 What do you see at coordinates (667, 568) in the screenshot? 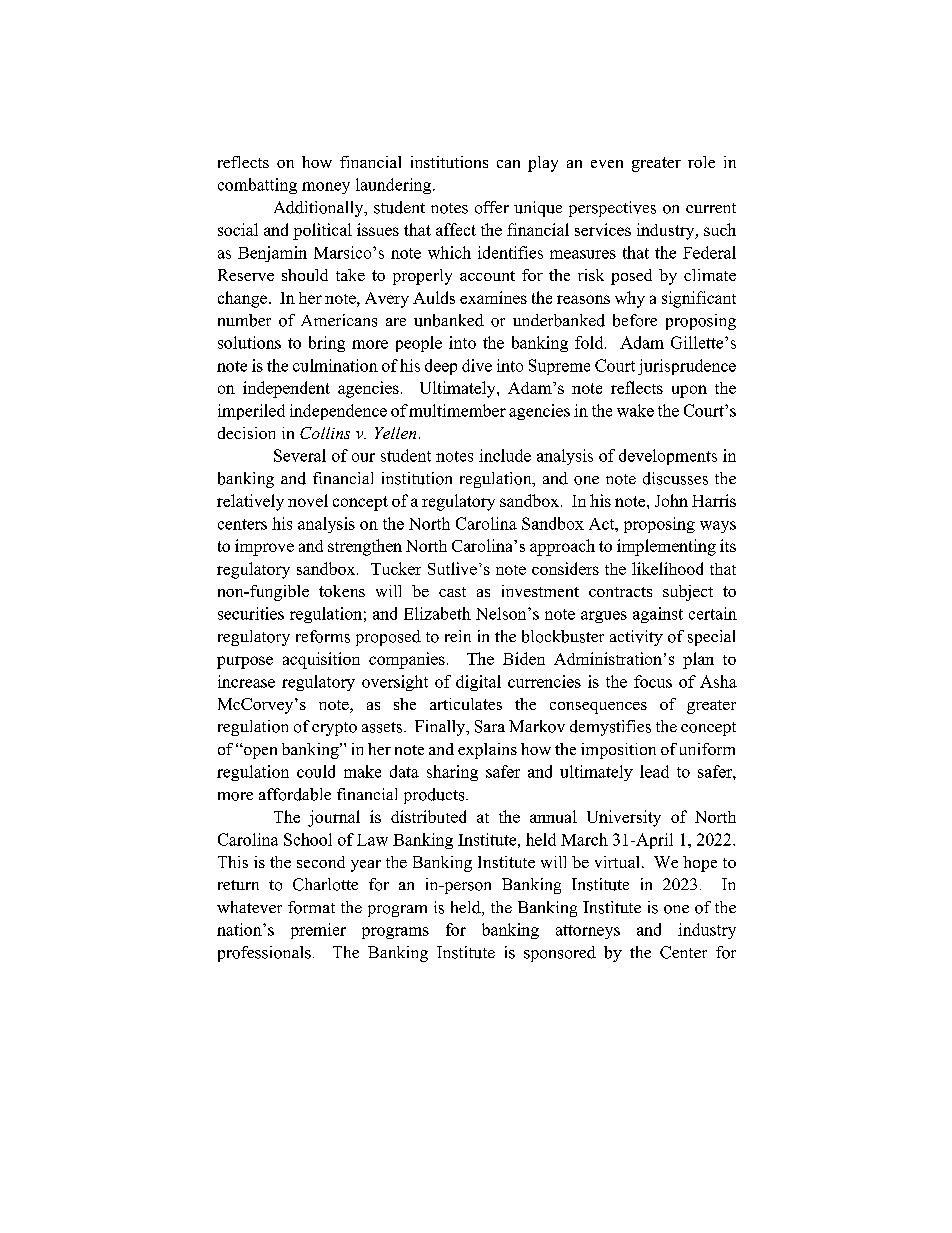
I see `likelihood` at bounding box center [667, 568].
